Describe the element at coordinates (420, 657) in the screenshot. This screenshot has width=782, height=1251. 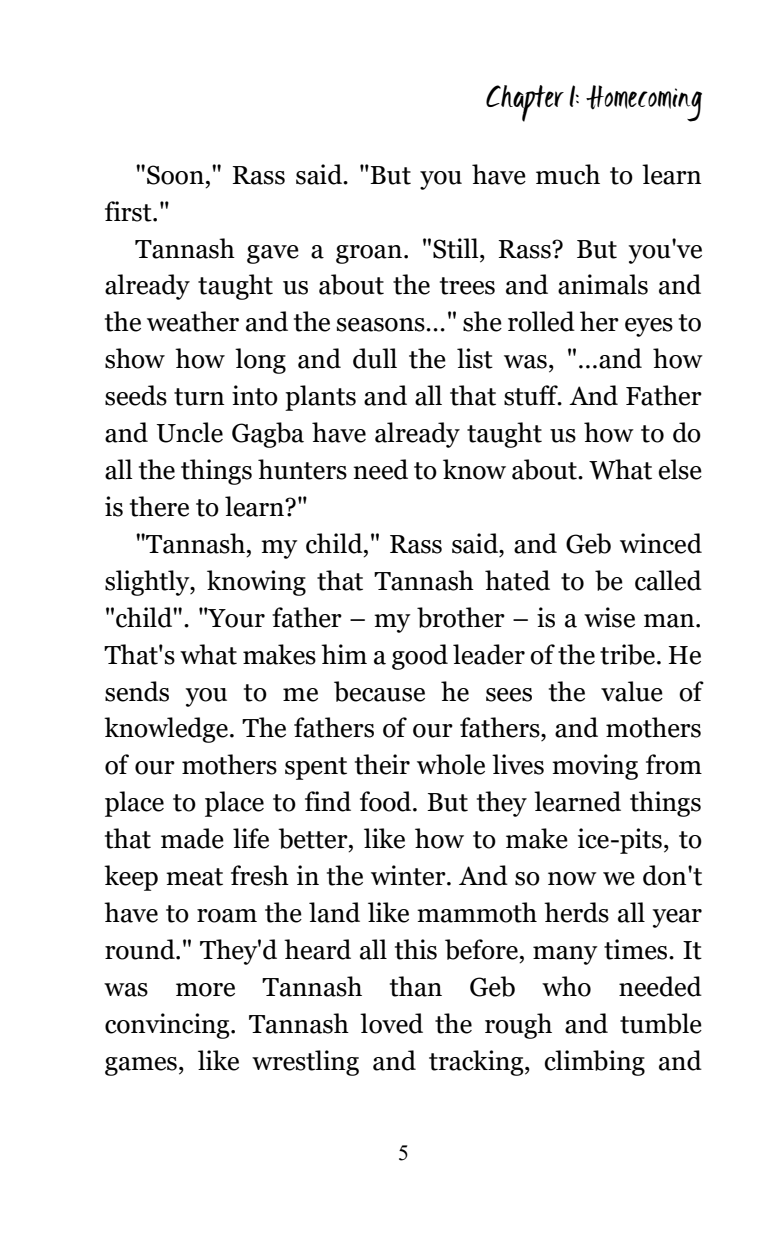
I see `good` at that location.
